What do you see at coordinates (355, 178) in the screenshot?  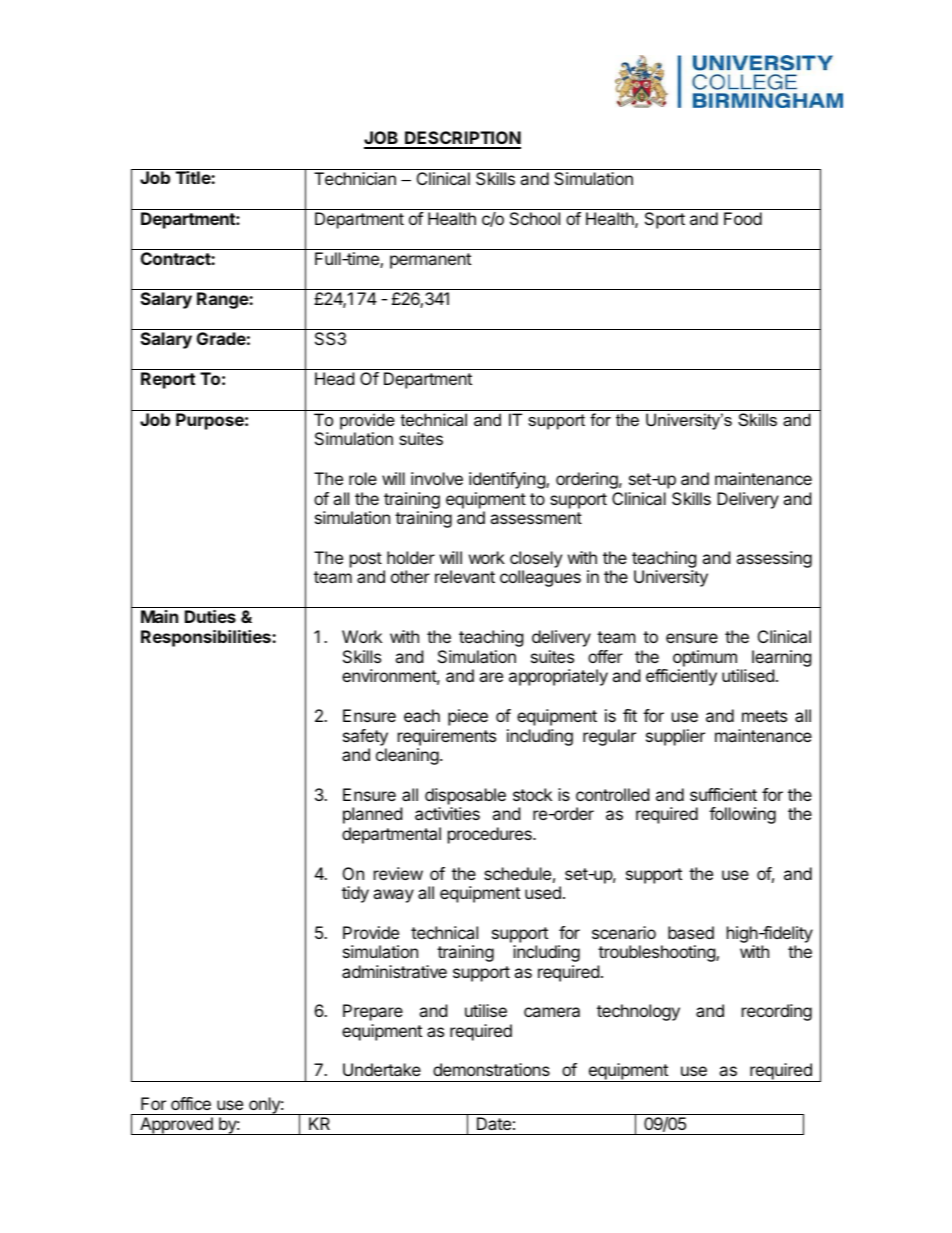 I see `Technician` at bounding box center [355, 178].
